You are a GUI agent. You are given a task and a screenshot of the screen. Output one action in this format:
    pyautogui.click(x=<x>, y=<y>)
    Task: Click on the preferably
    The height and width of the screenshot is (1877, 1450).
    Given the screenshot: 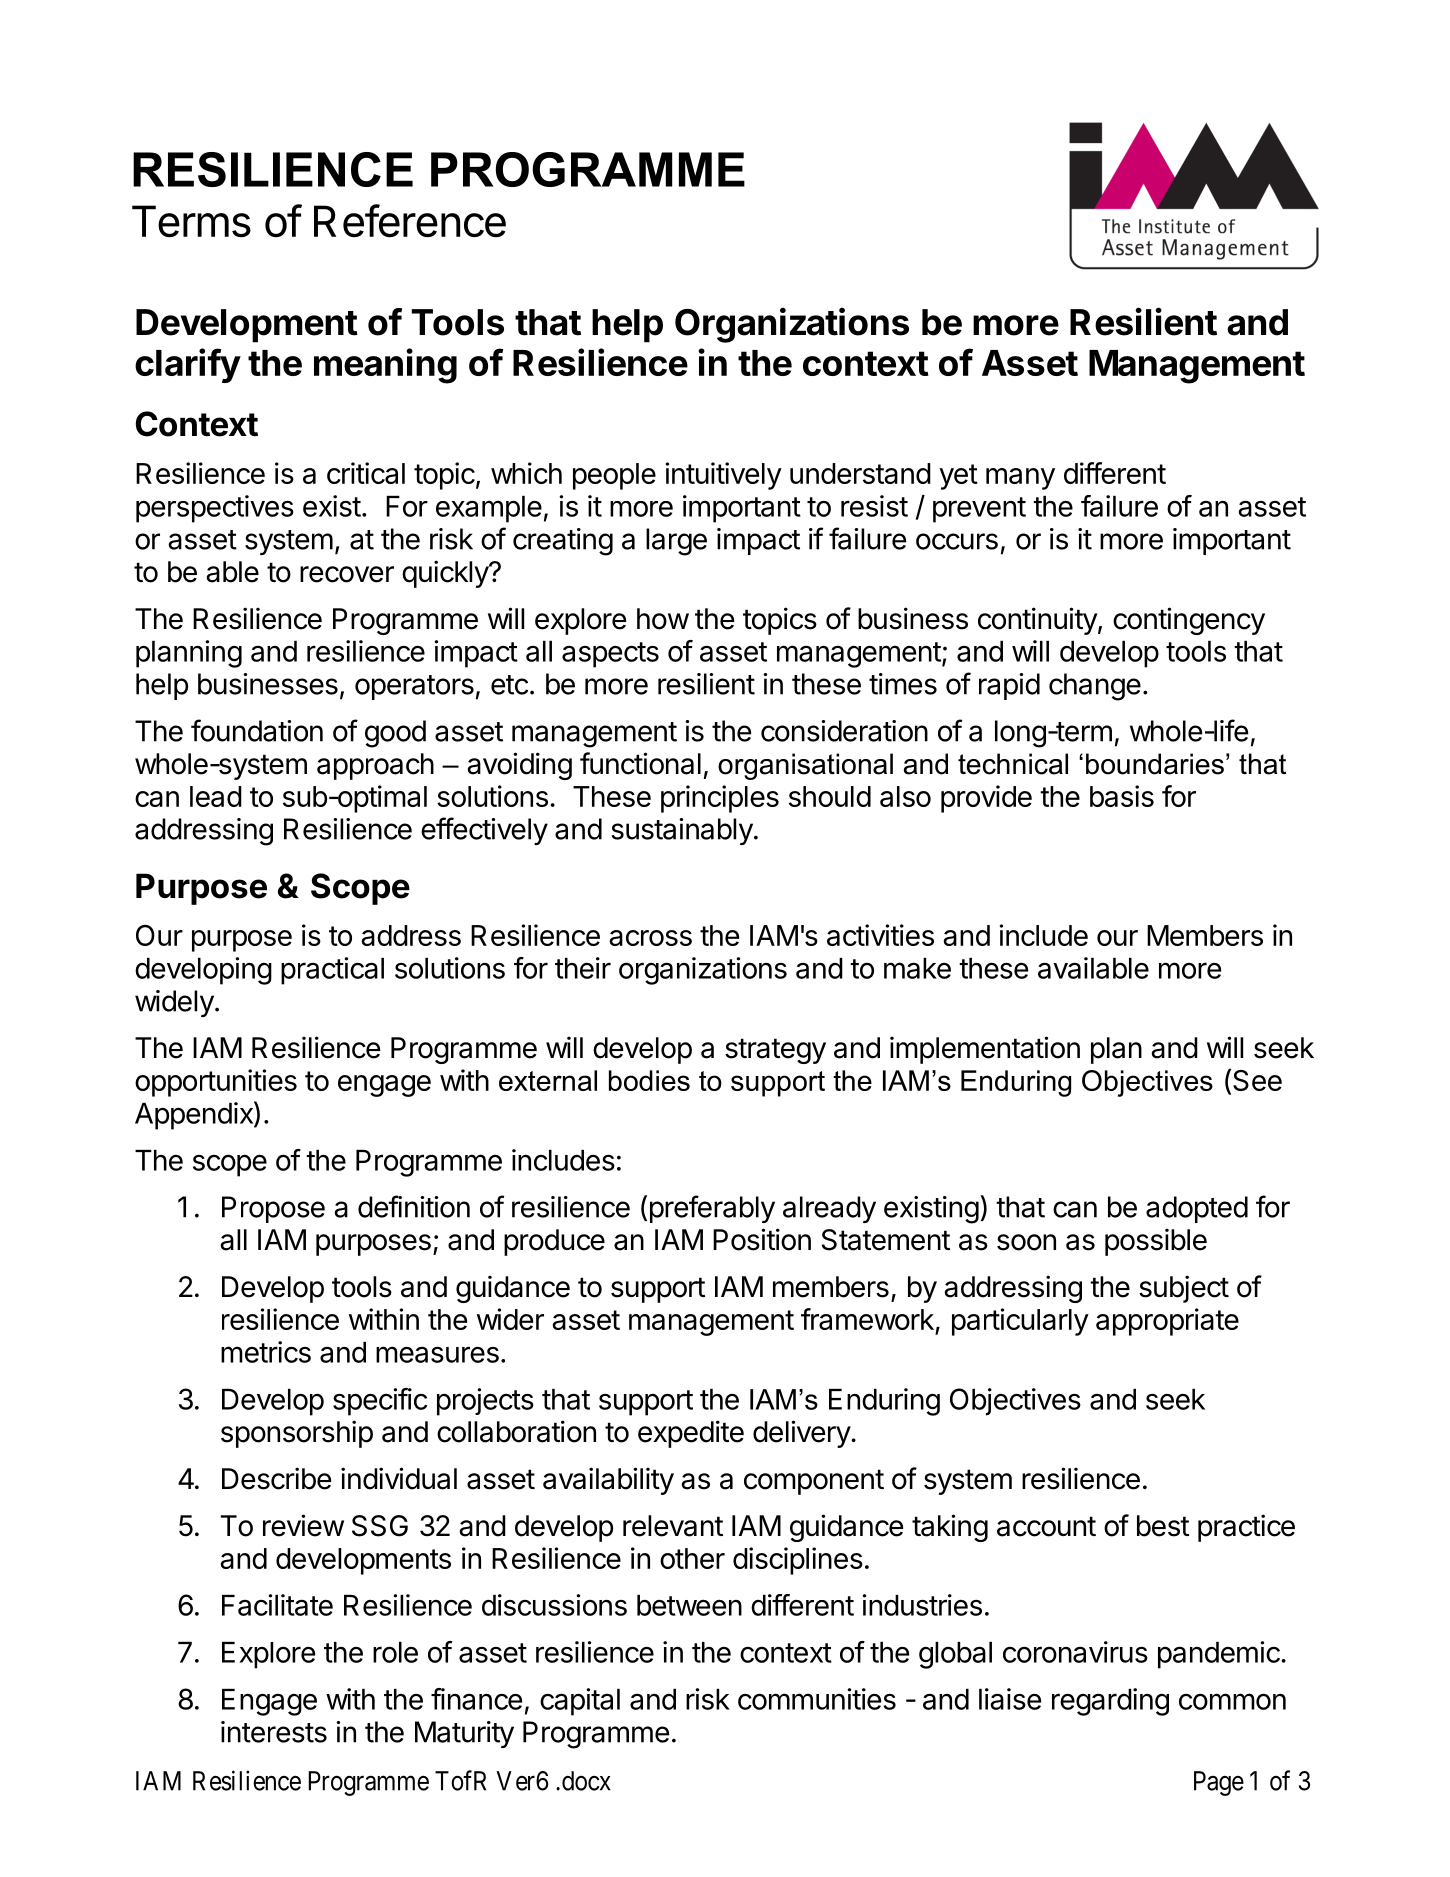 What is the action you would take?
    pyautogui.click(x=712, y=1209)
